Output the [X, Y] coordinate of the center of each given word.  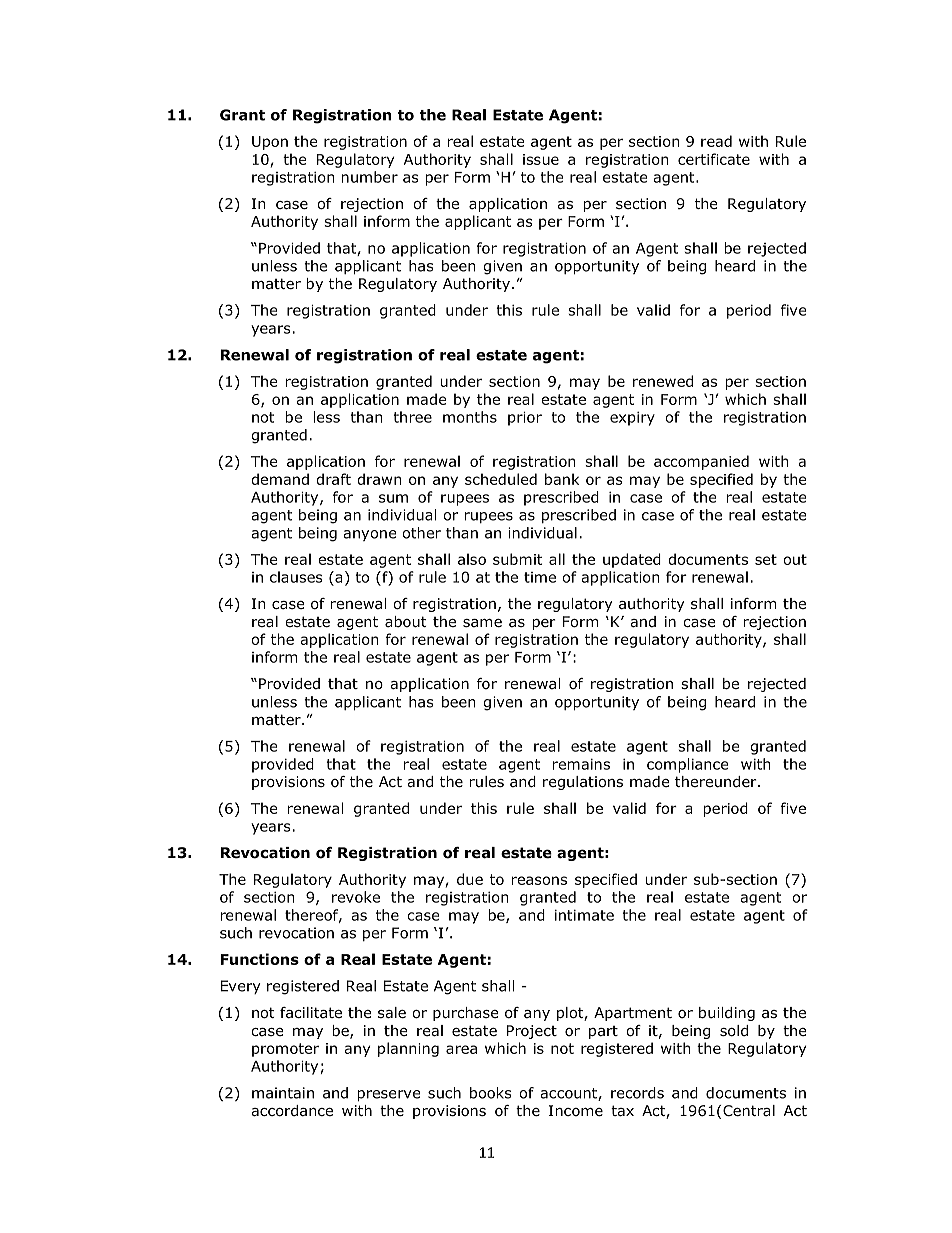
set [766, 559]
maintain [283, 1093]
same [482, 623]
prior [525, 419]
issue [541, 159]
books [490, 1093]
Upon [270, 143]
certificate [714, 159]
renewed [663, 381]
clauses [296, 577]
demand [280, 479]
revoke [356, 897]
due [470, 879]
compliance [687, 765]
